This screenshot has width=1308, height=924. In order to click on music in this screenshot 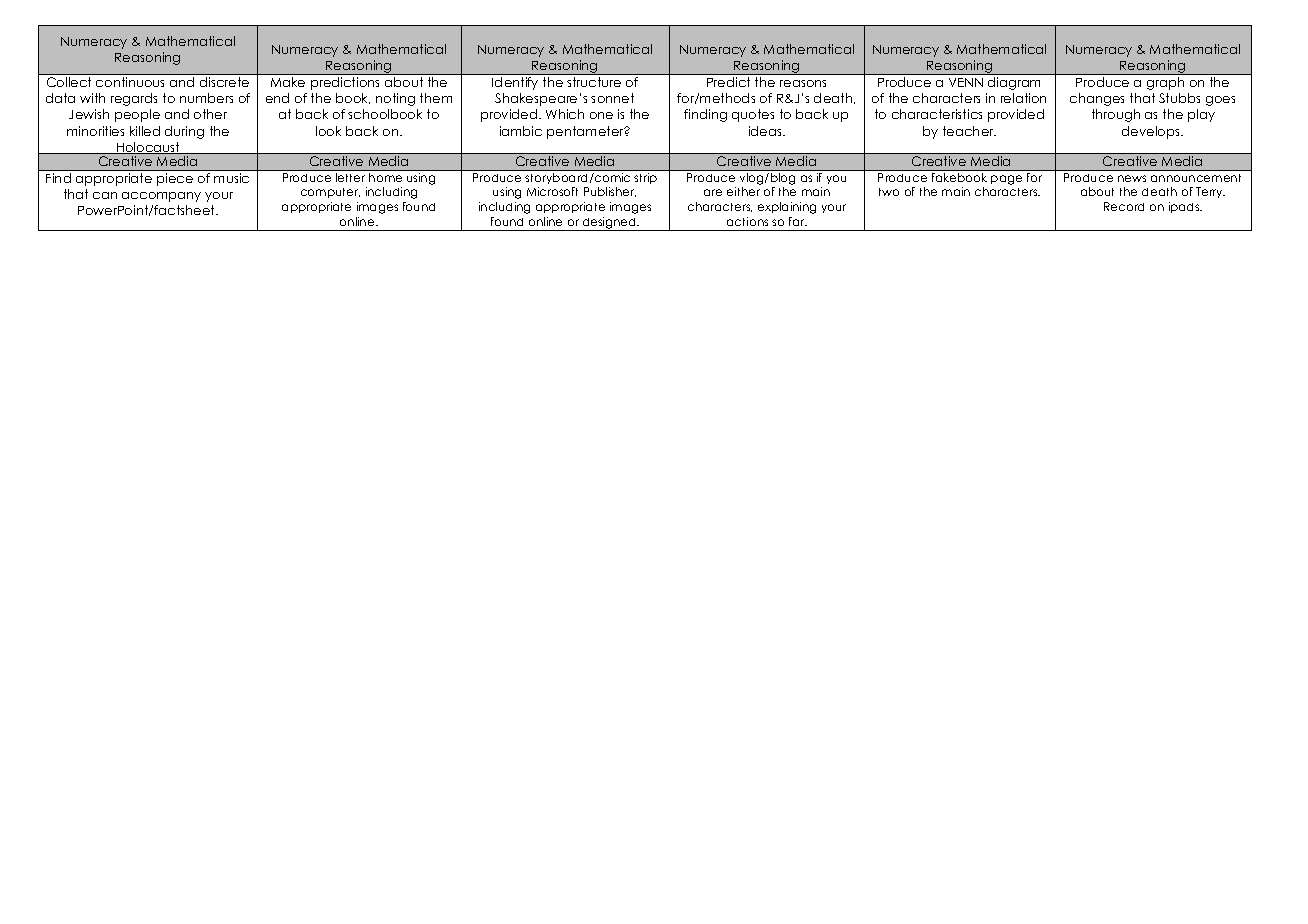, I will do `click(231, 178)`.
